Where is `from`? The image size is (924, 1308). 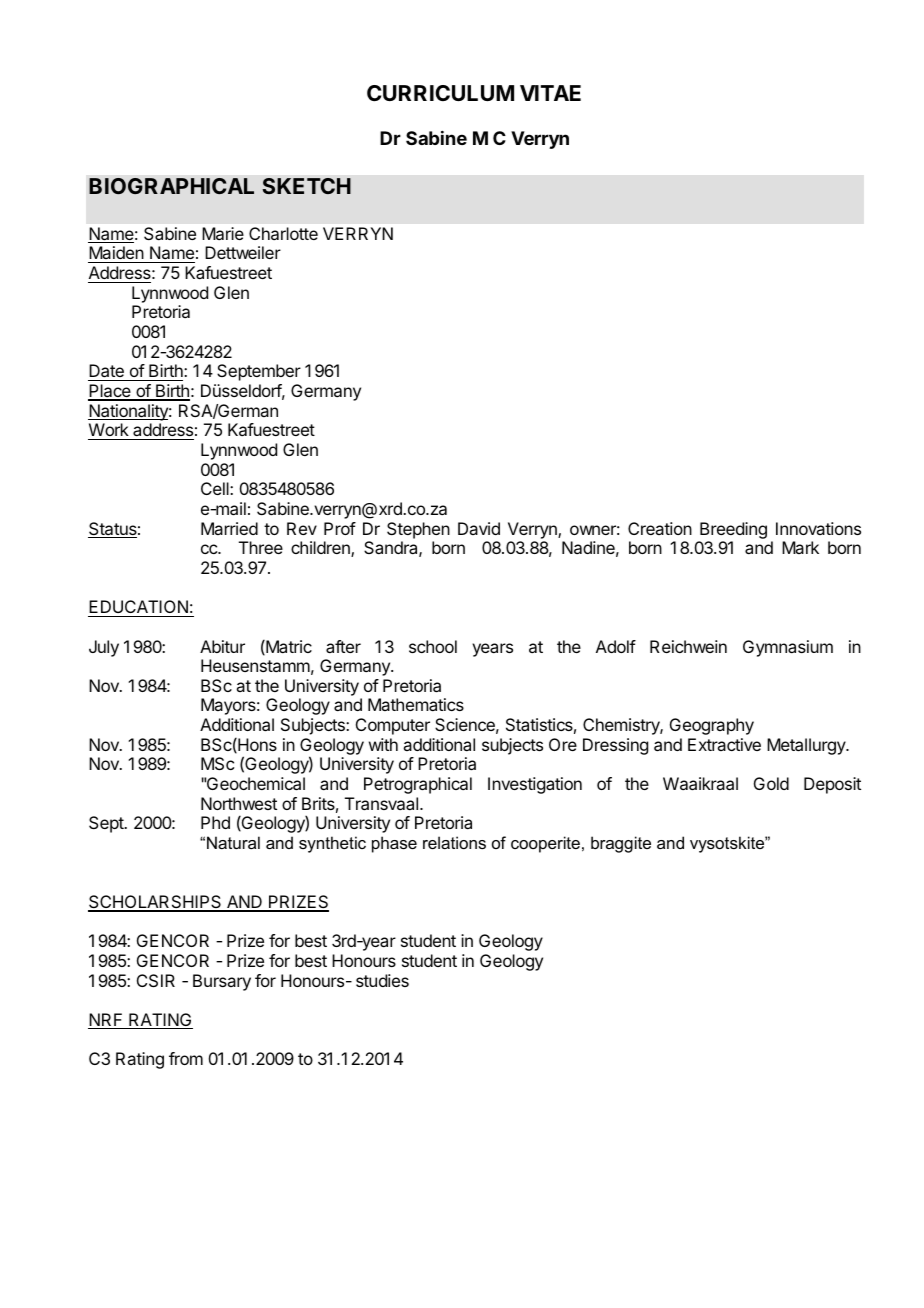 from is located at coordinates (186, 1058).
